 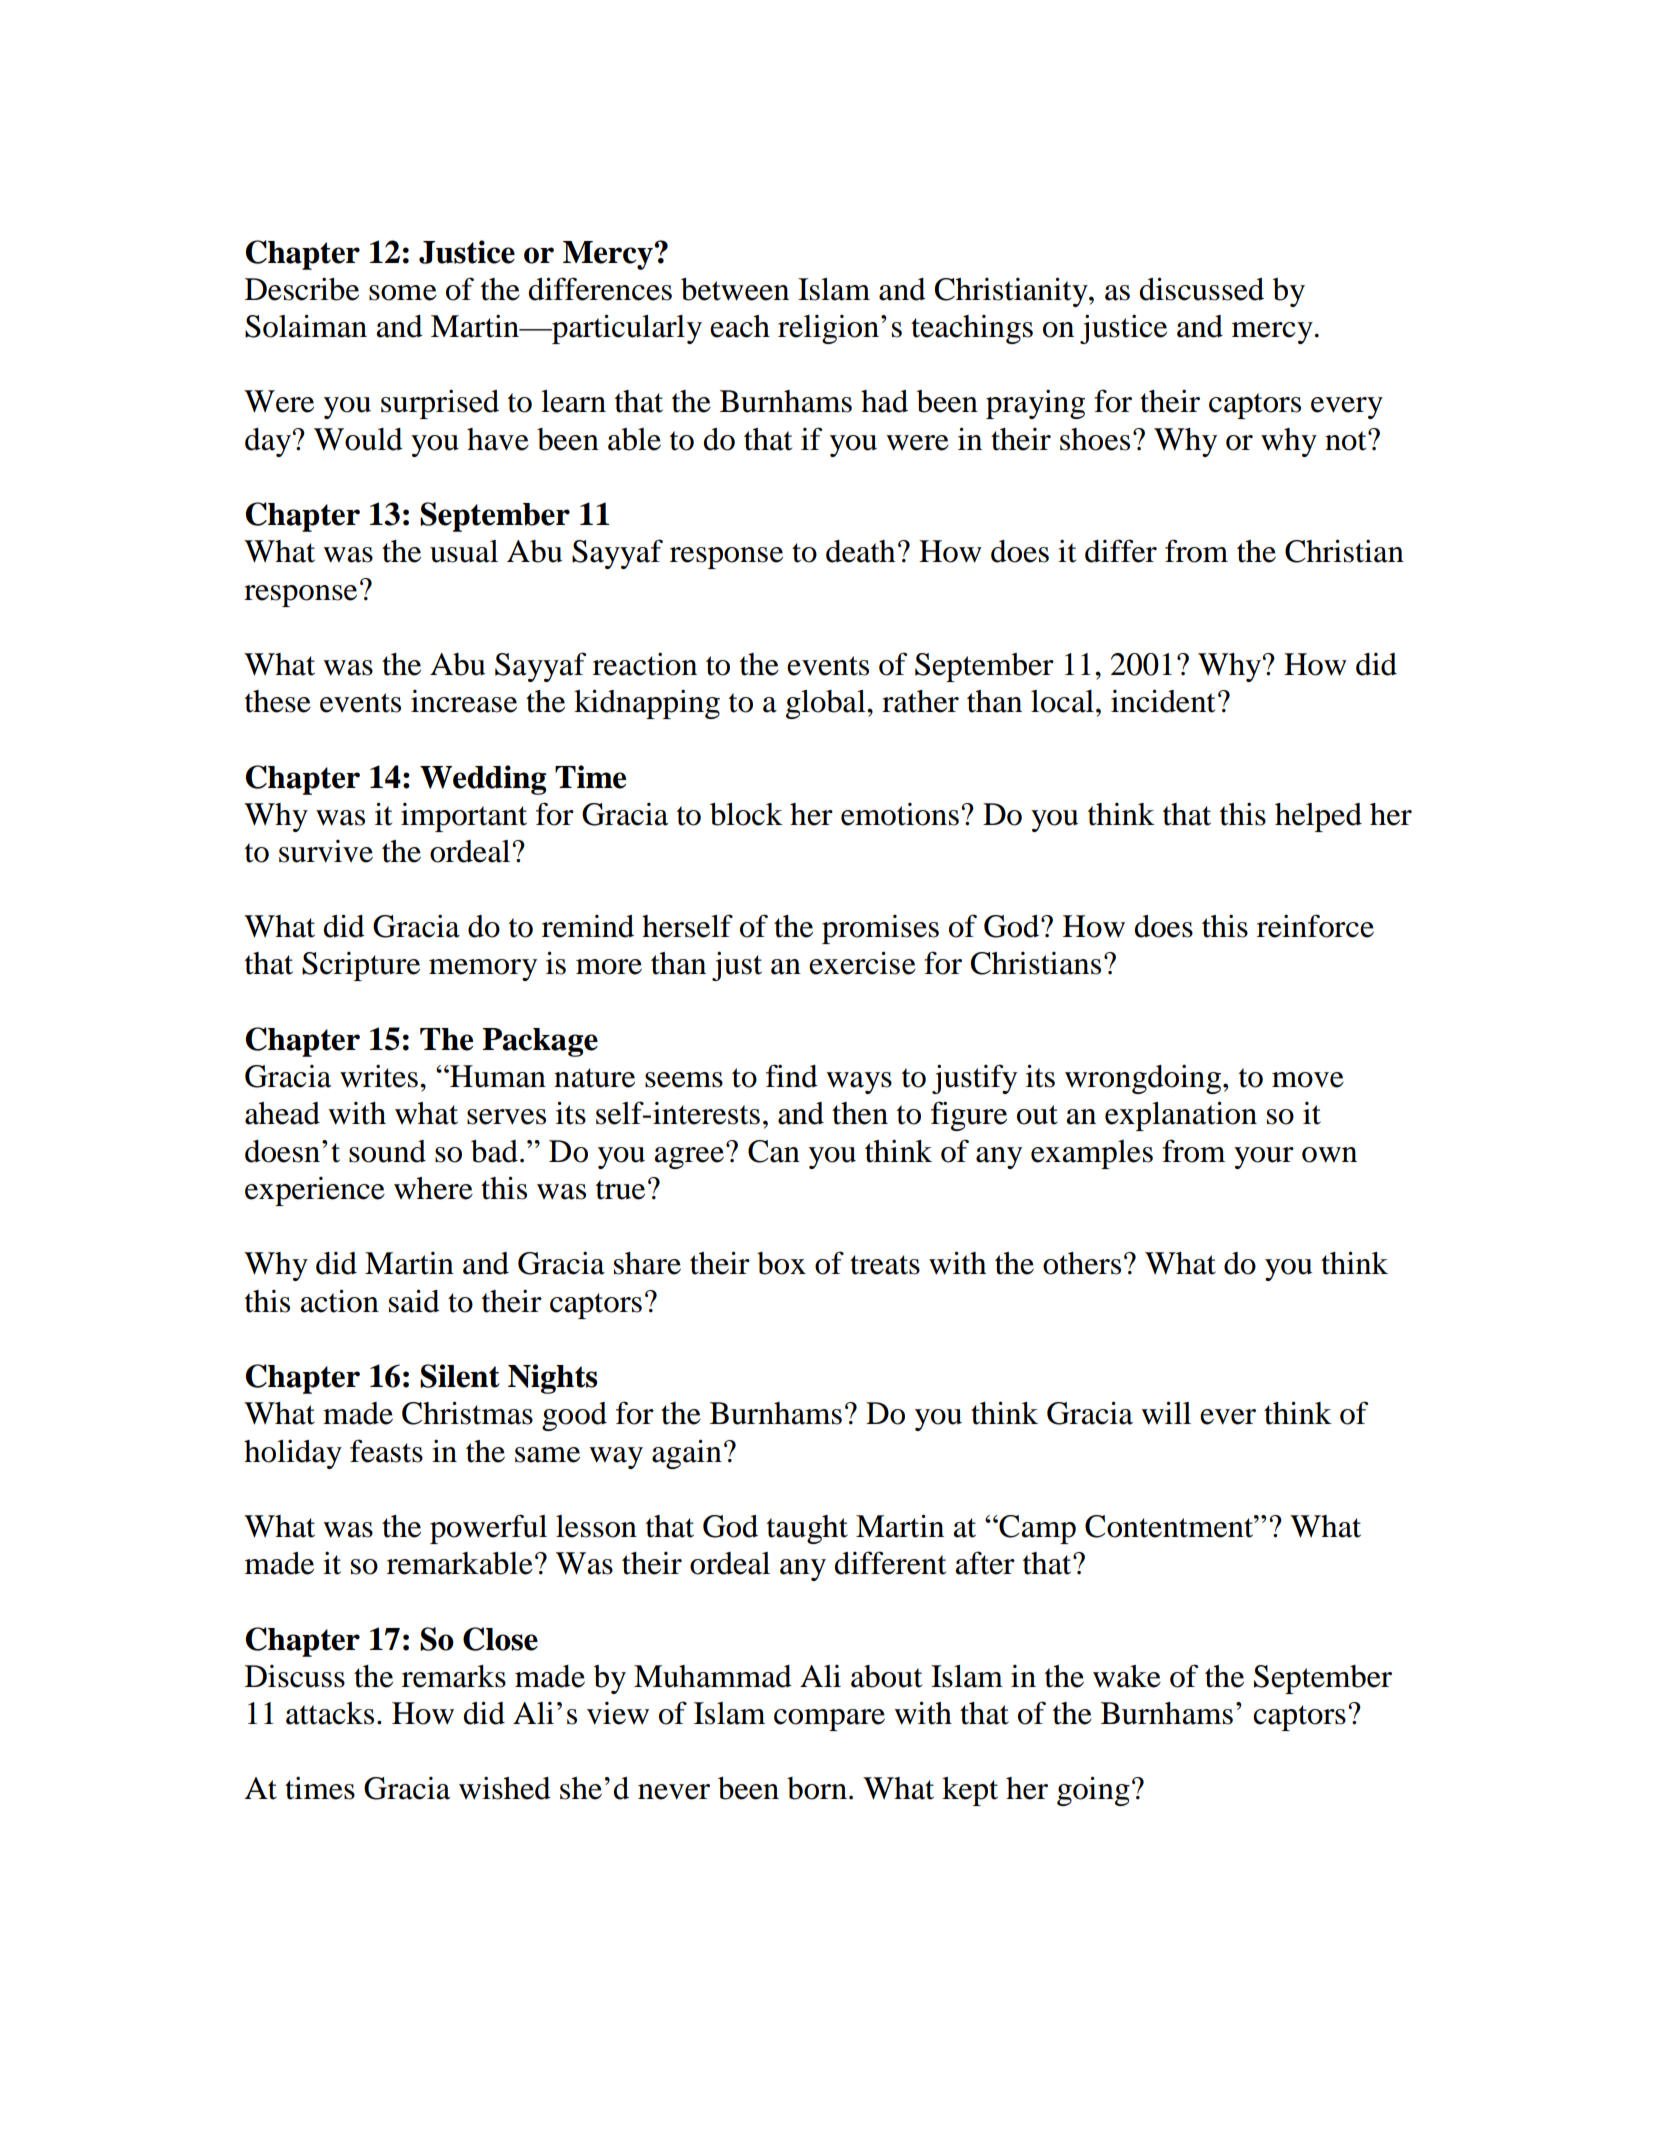 What do you see at coordinates (1318, 817) in the screenshot?
I see `helped` at bounding box center [1318, 817].
